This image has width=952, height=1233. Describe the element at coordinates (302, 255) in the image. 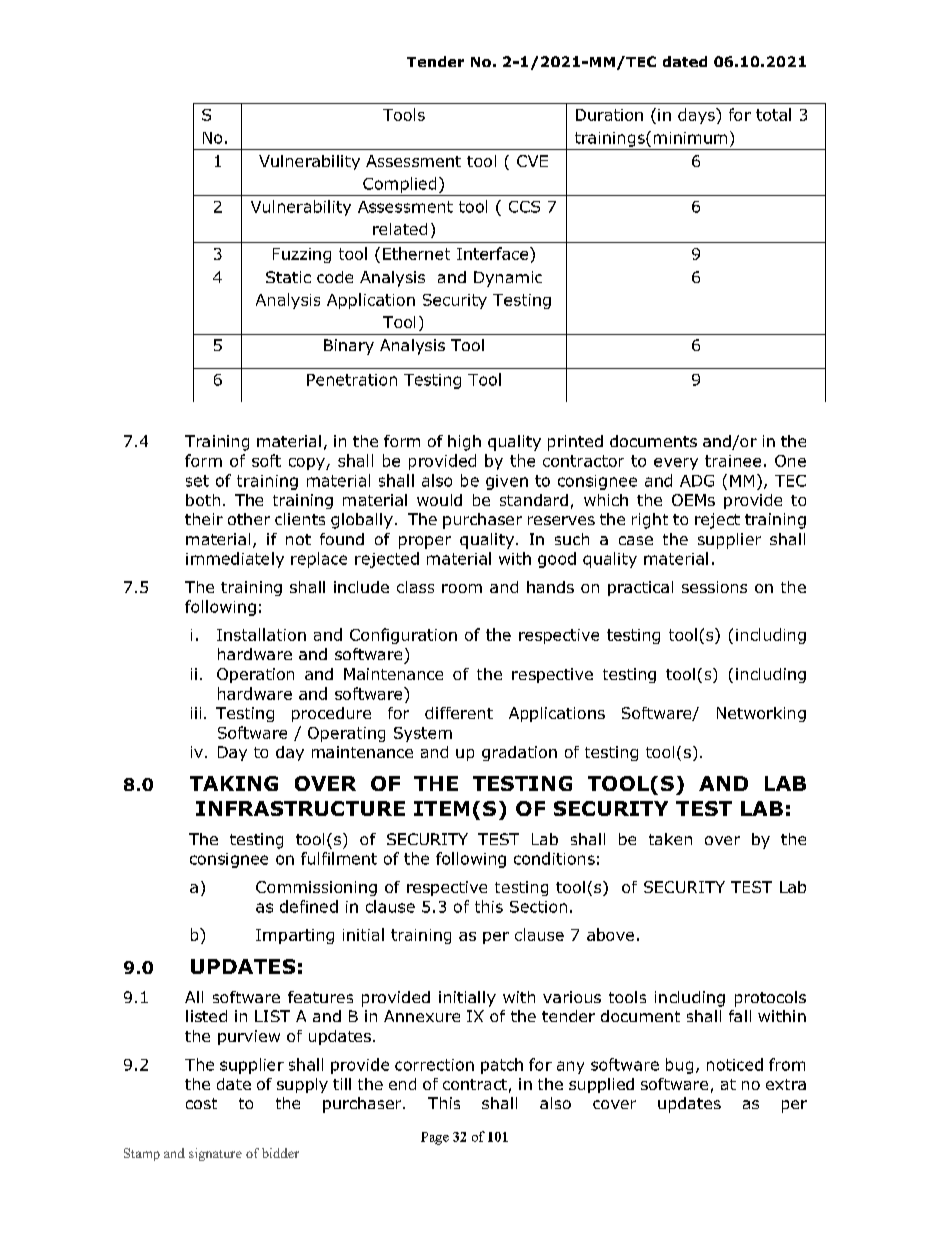

I see `Fuzzing` at that location.
